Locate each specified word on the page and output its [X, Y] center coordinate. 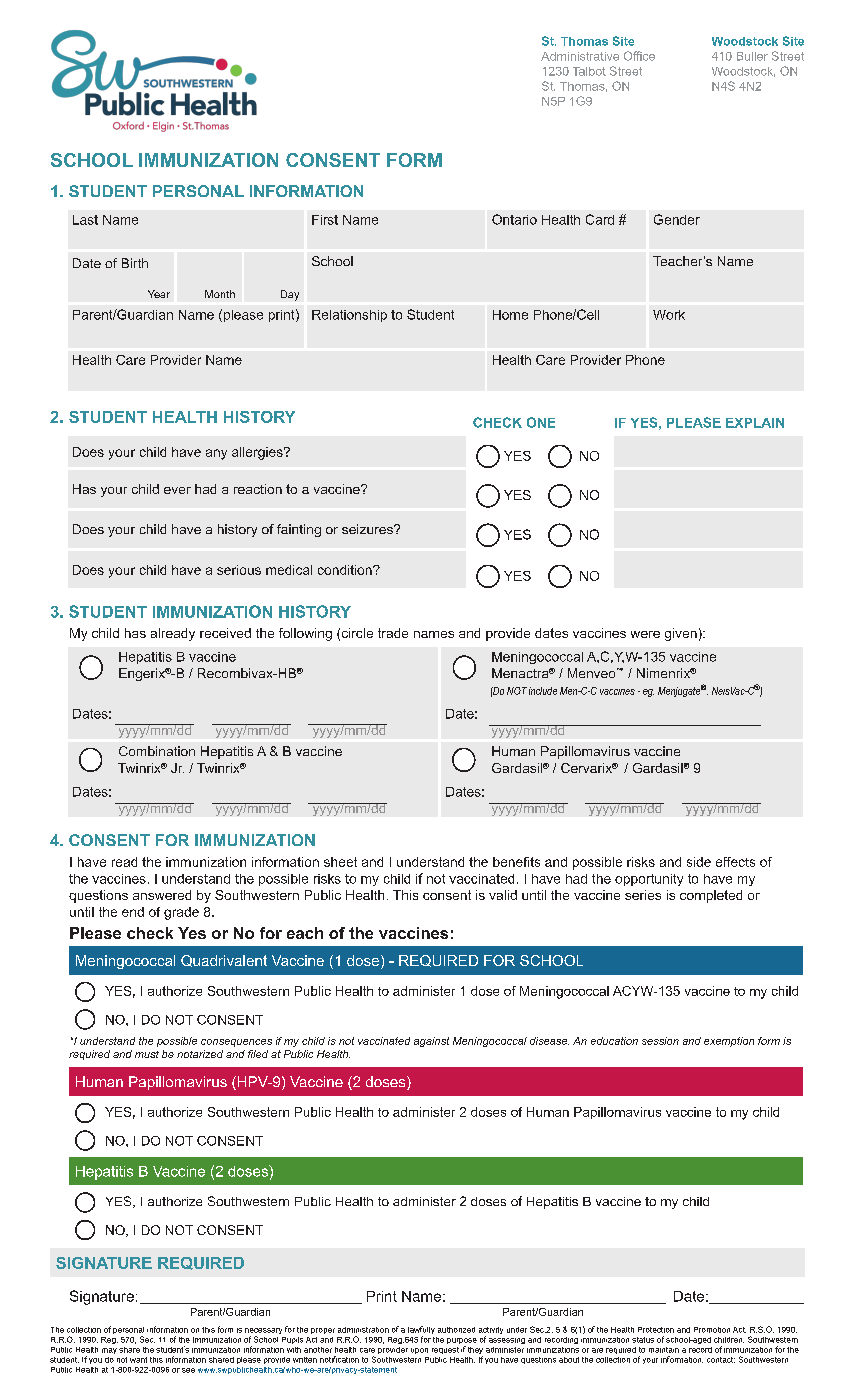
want [138, 1360]
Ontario [514, 219]
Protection [656, 1330]
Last [85, 220]
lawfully [421, 1331]
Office [639, 56]
